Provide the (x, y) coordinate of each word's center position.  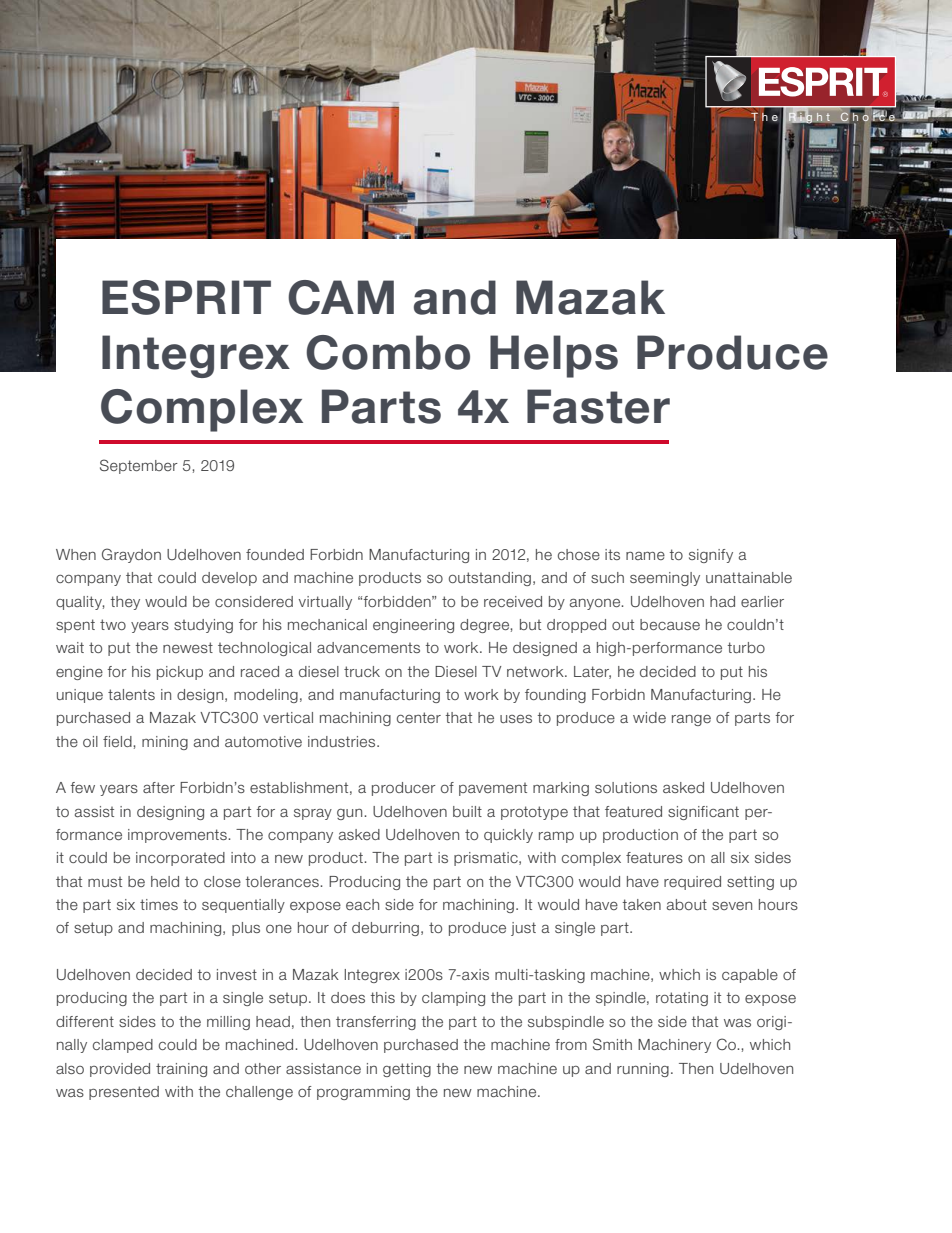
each (362, 904)
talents (131, 694)
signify (711, 556)
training (181, 1070)
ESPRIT (186, 297)
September (139, 466)
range (691, 720)
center (419, 717)
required (692, 883)
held (165, 881)
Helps (554, 356)
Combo (388, 352)
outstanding (490, 579)
